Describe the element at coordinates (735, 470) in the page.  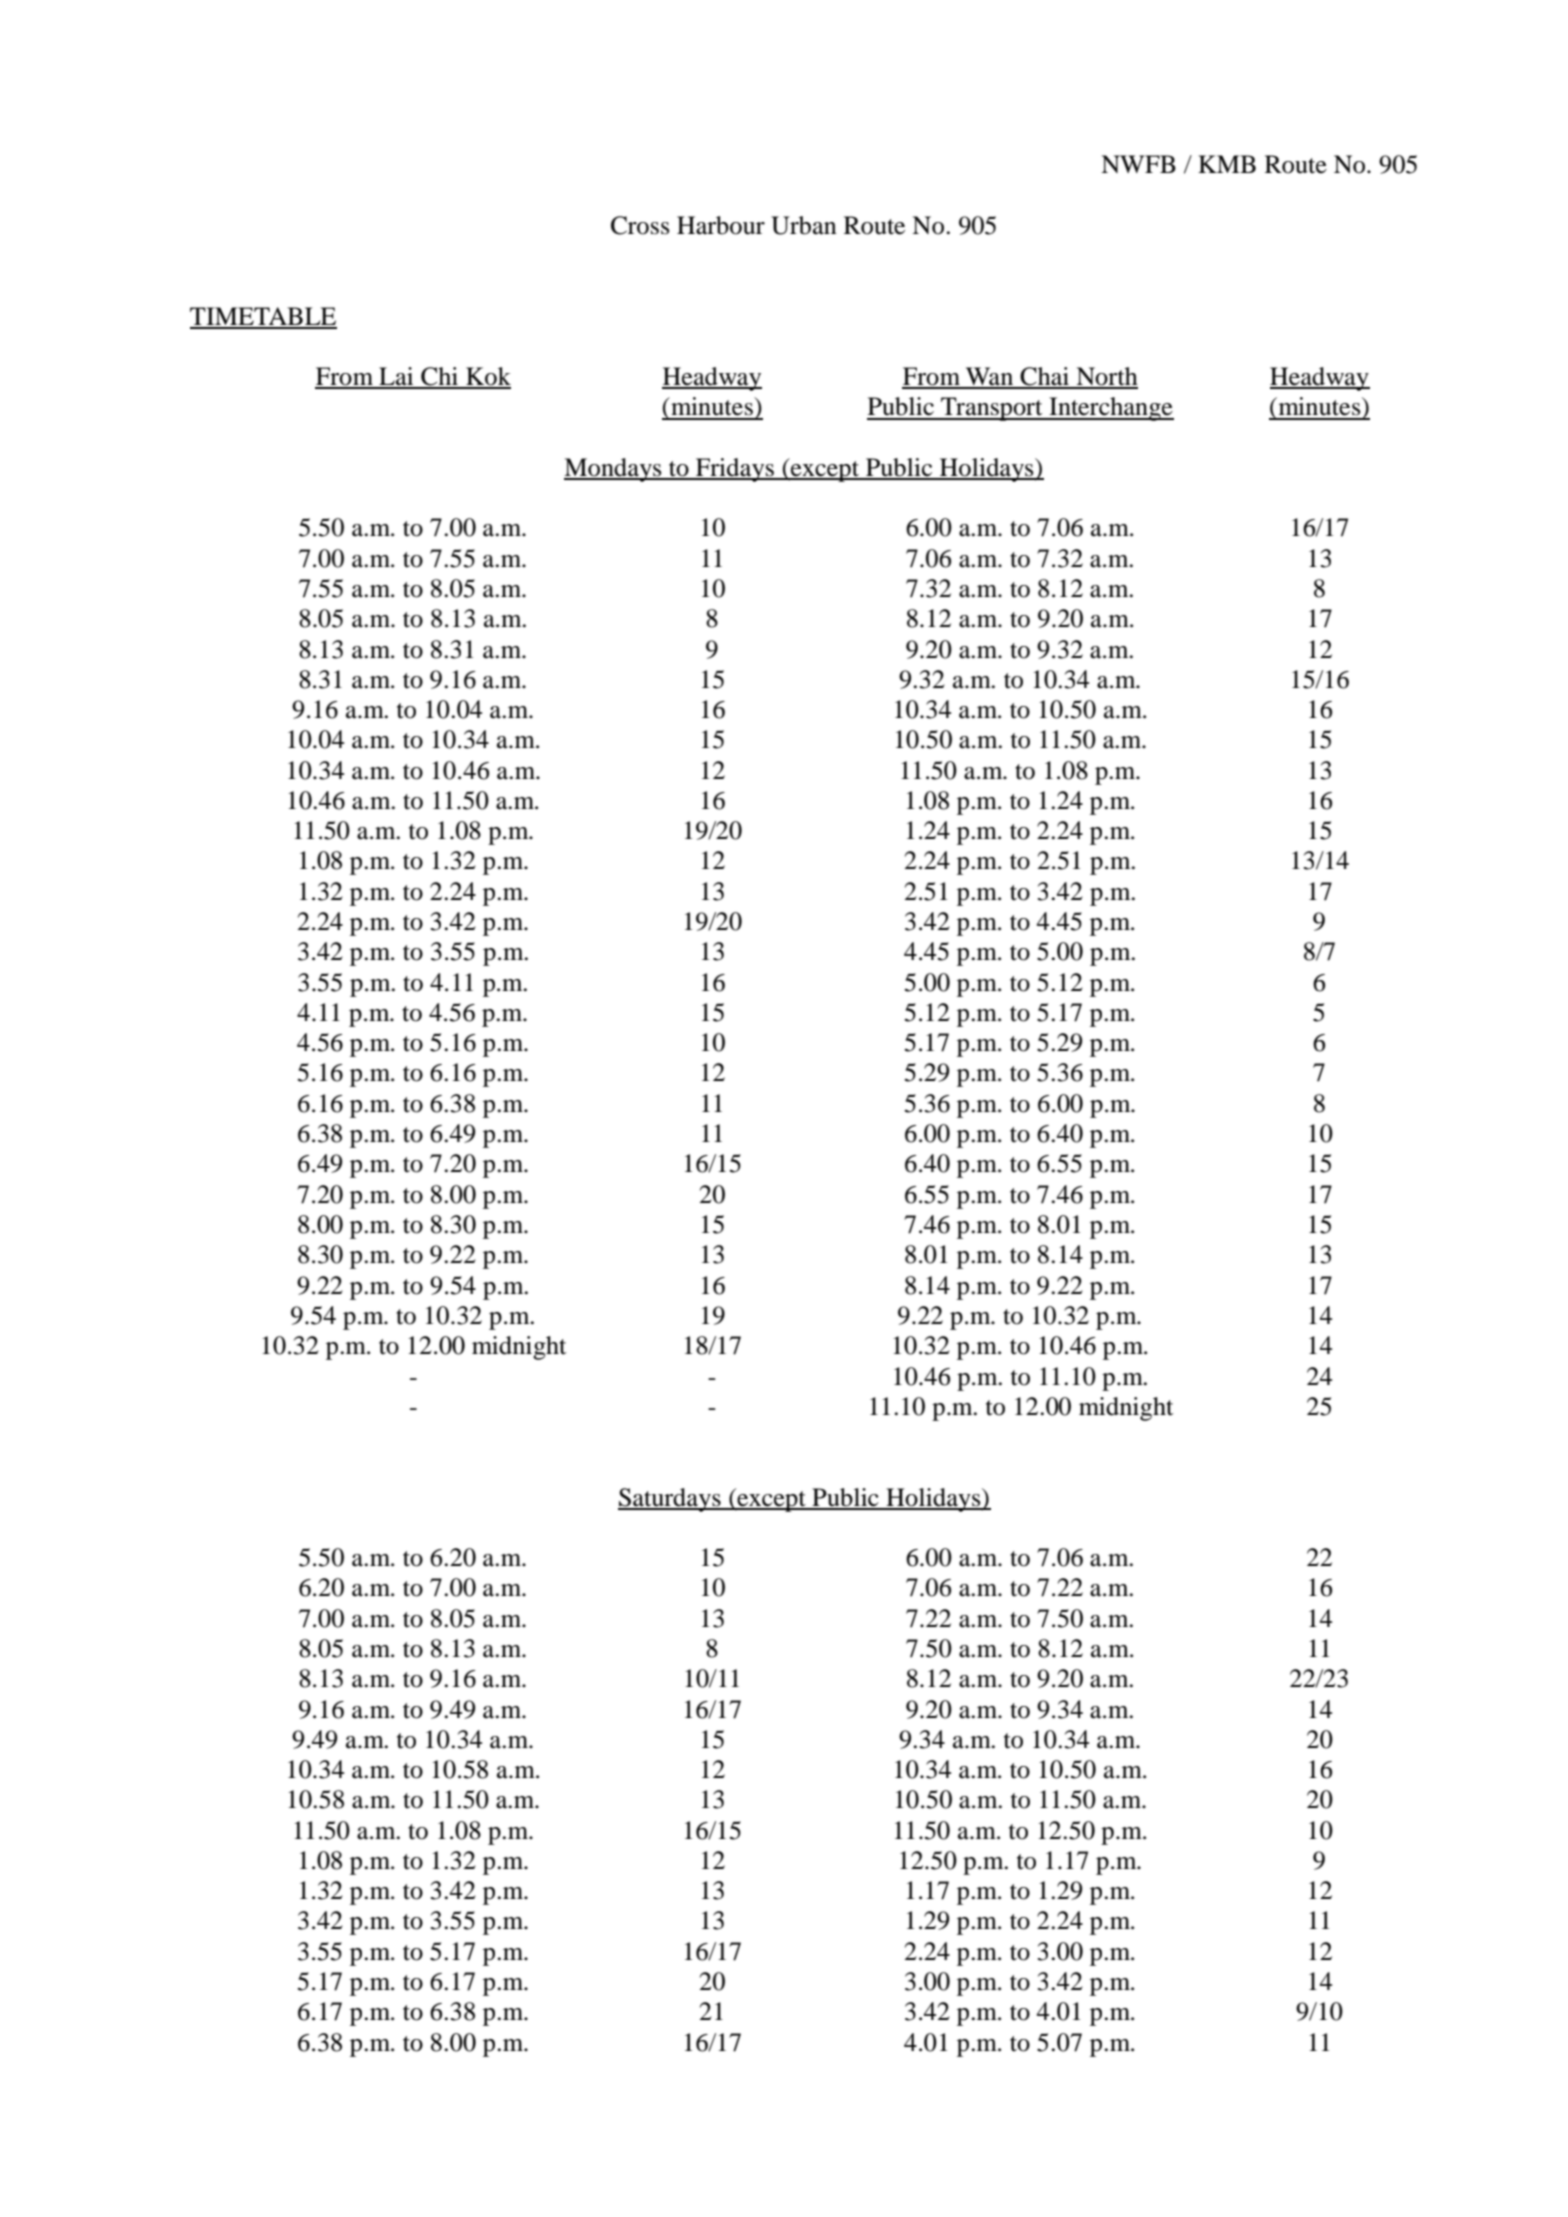
I see `Fridays` at that location.
